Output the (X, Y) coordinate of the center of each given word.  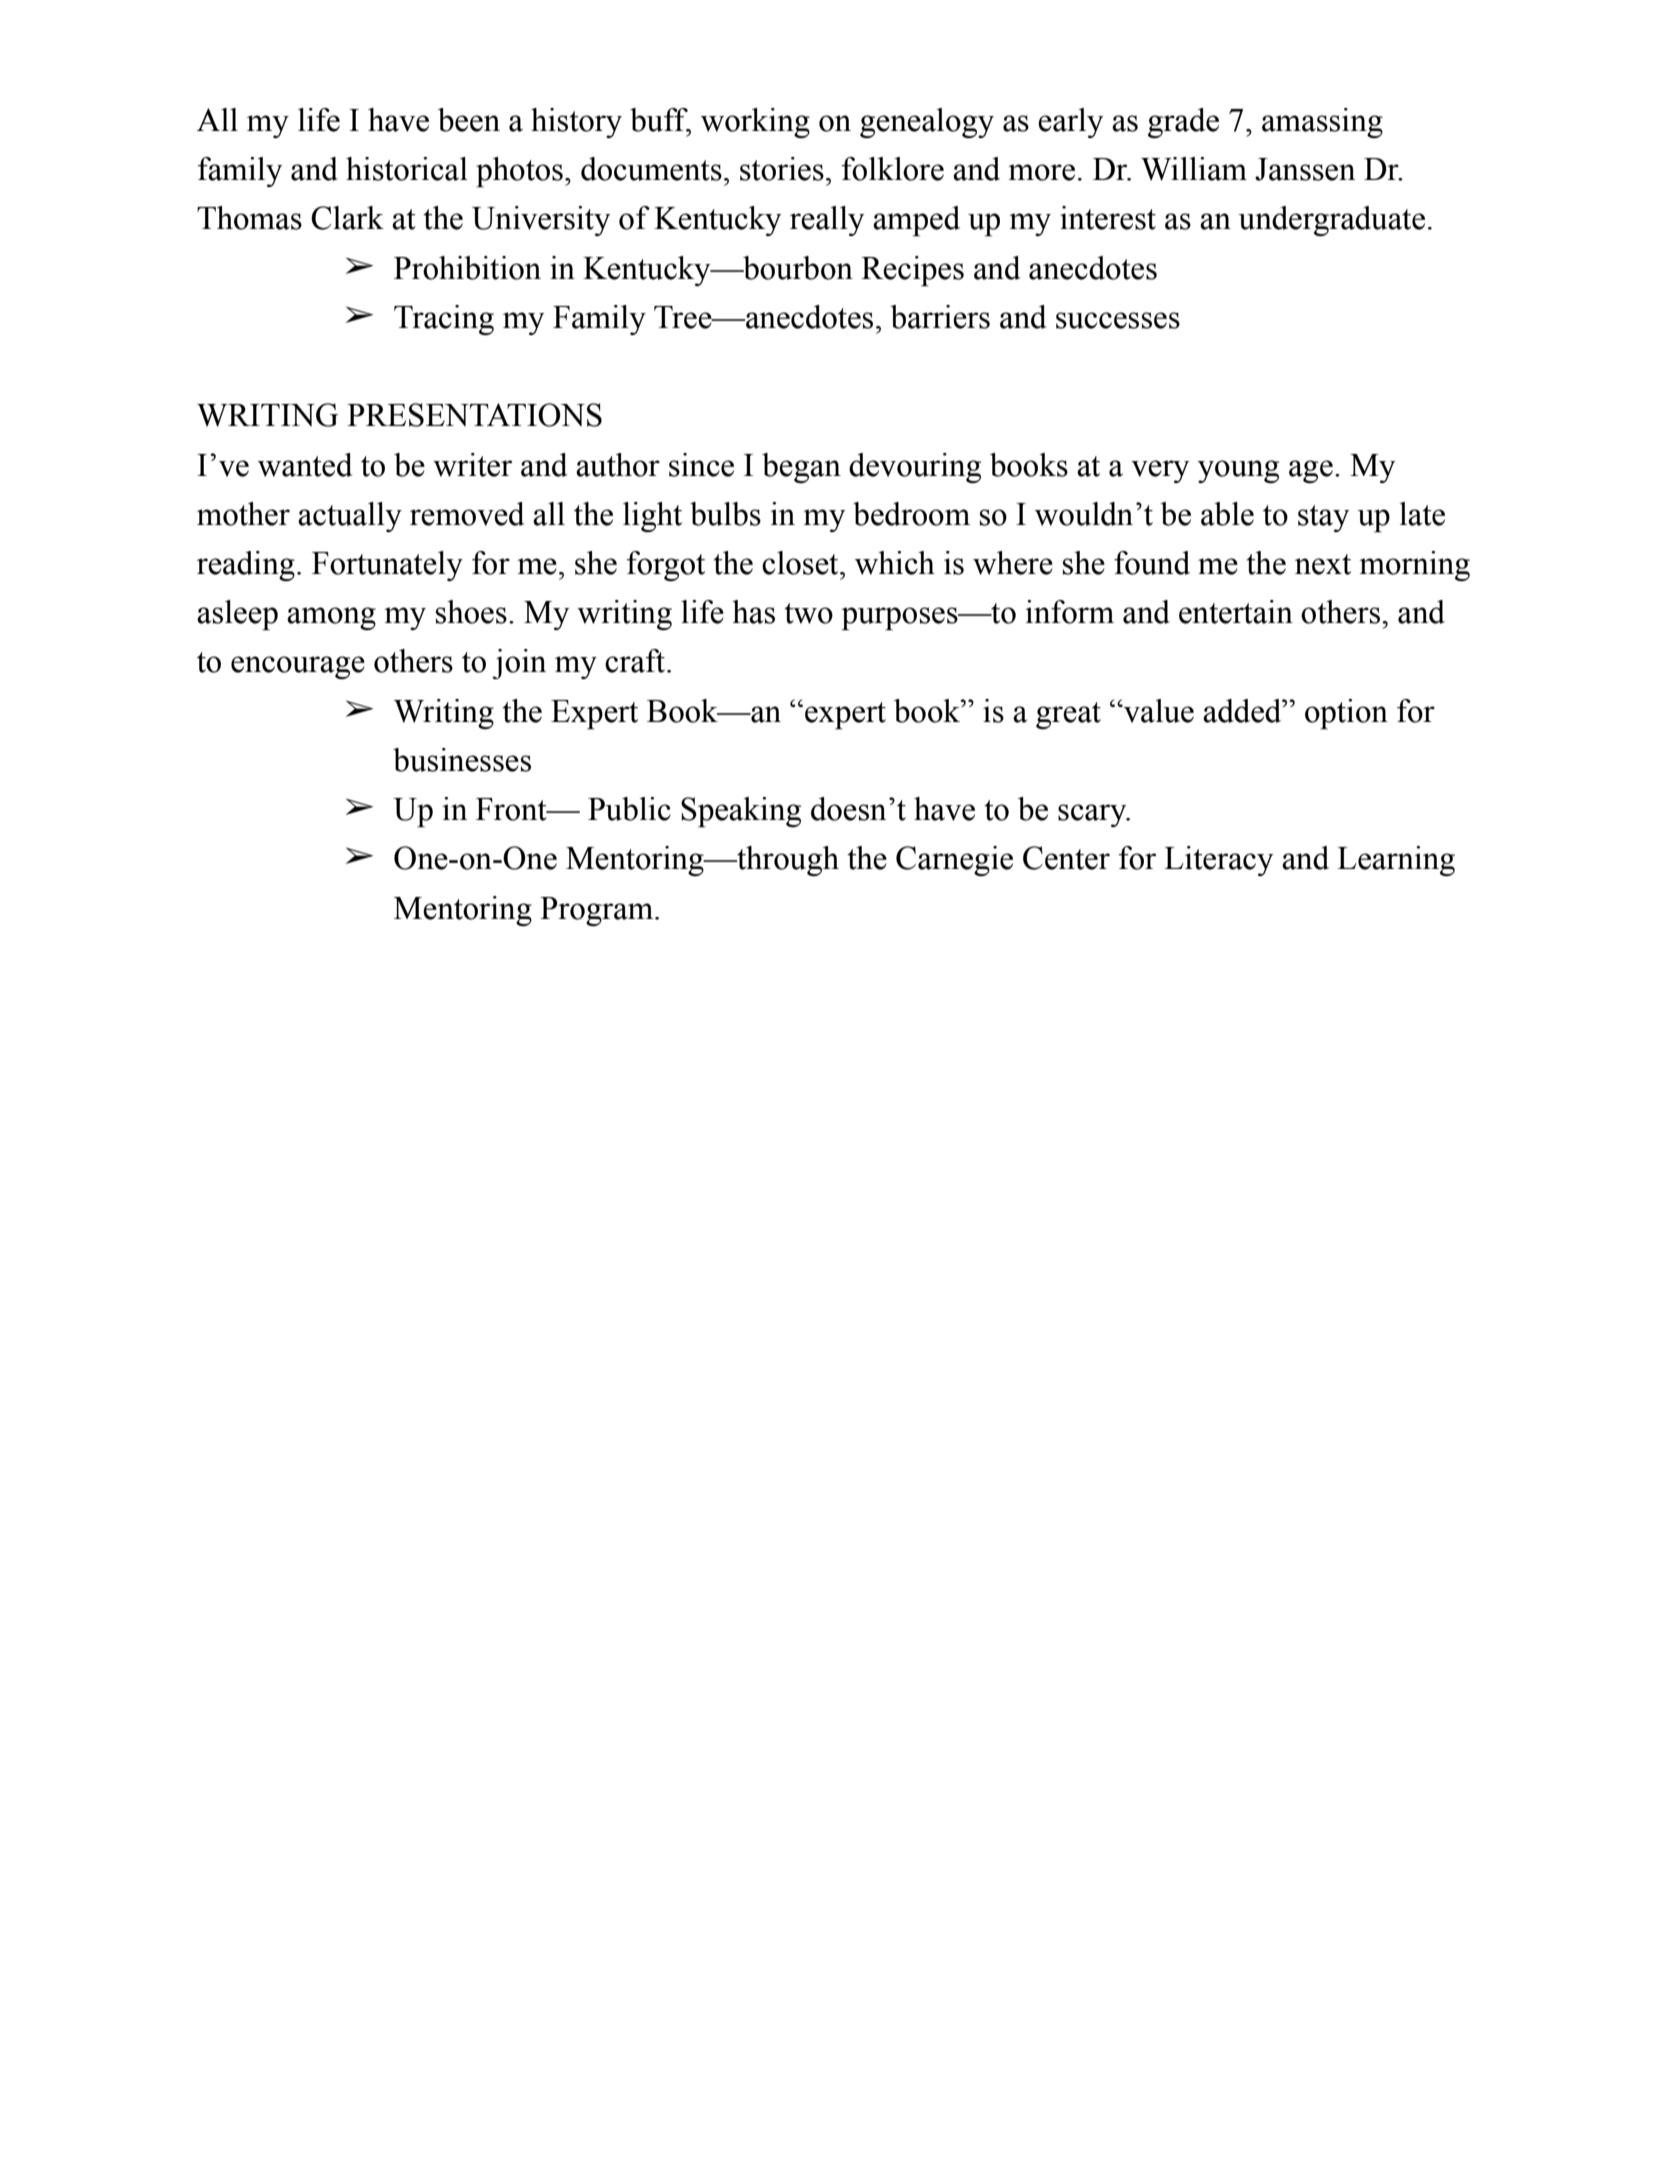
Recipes (912, 271)
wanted (305, 465)
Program (598, 911)
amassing (1322, 123)
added (1243, 711)
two (808, 613)
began (801, 468)
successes (1118, 320)
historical (407, 169)
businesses (462, 760)
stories (782, 169)
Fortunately (387, 566)
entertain (1236, 612)
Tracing (444, 320)
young (1238, 471)
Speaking (741, 812)
